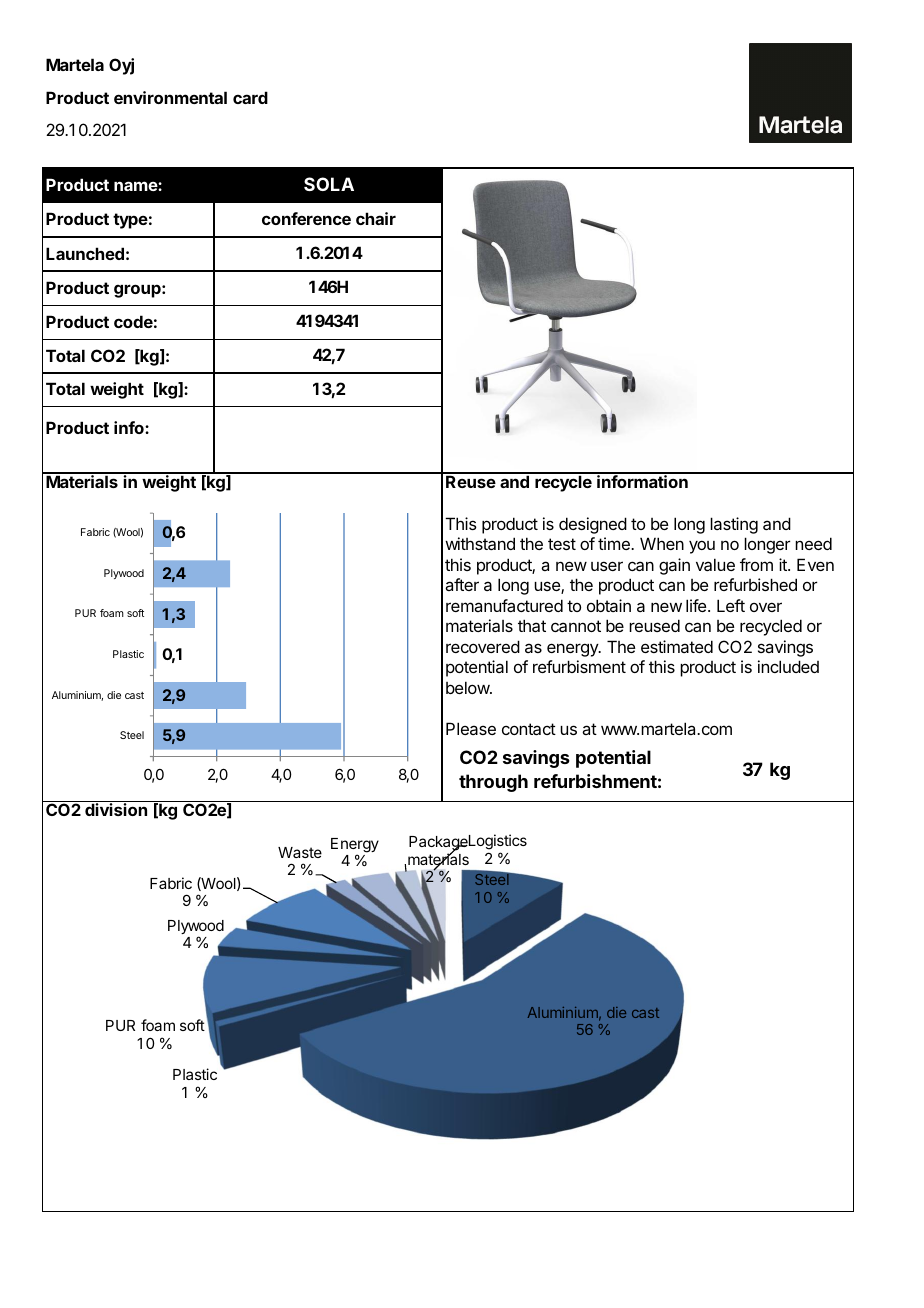 Image resolution: width=924 pixels, height=1308 pixels. Describe the element at coordinates (480, 543) in the document. I see `withstand` at that location.
